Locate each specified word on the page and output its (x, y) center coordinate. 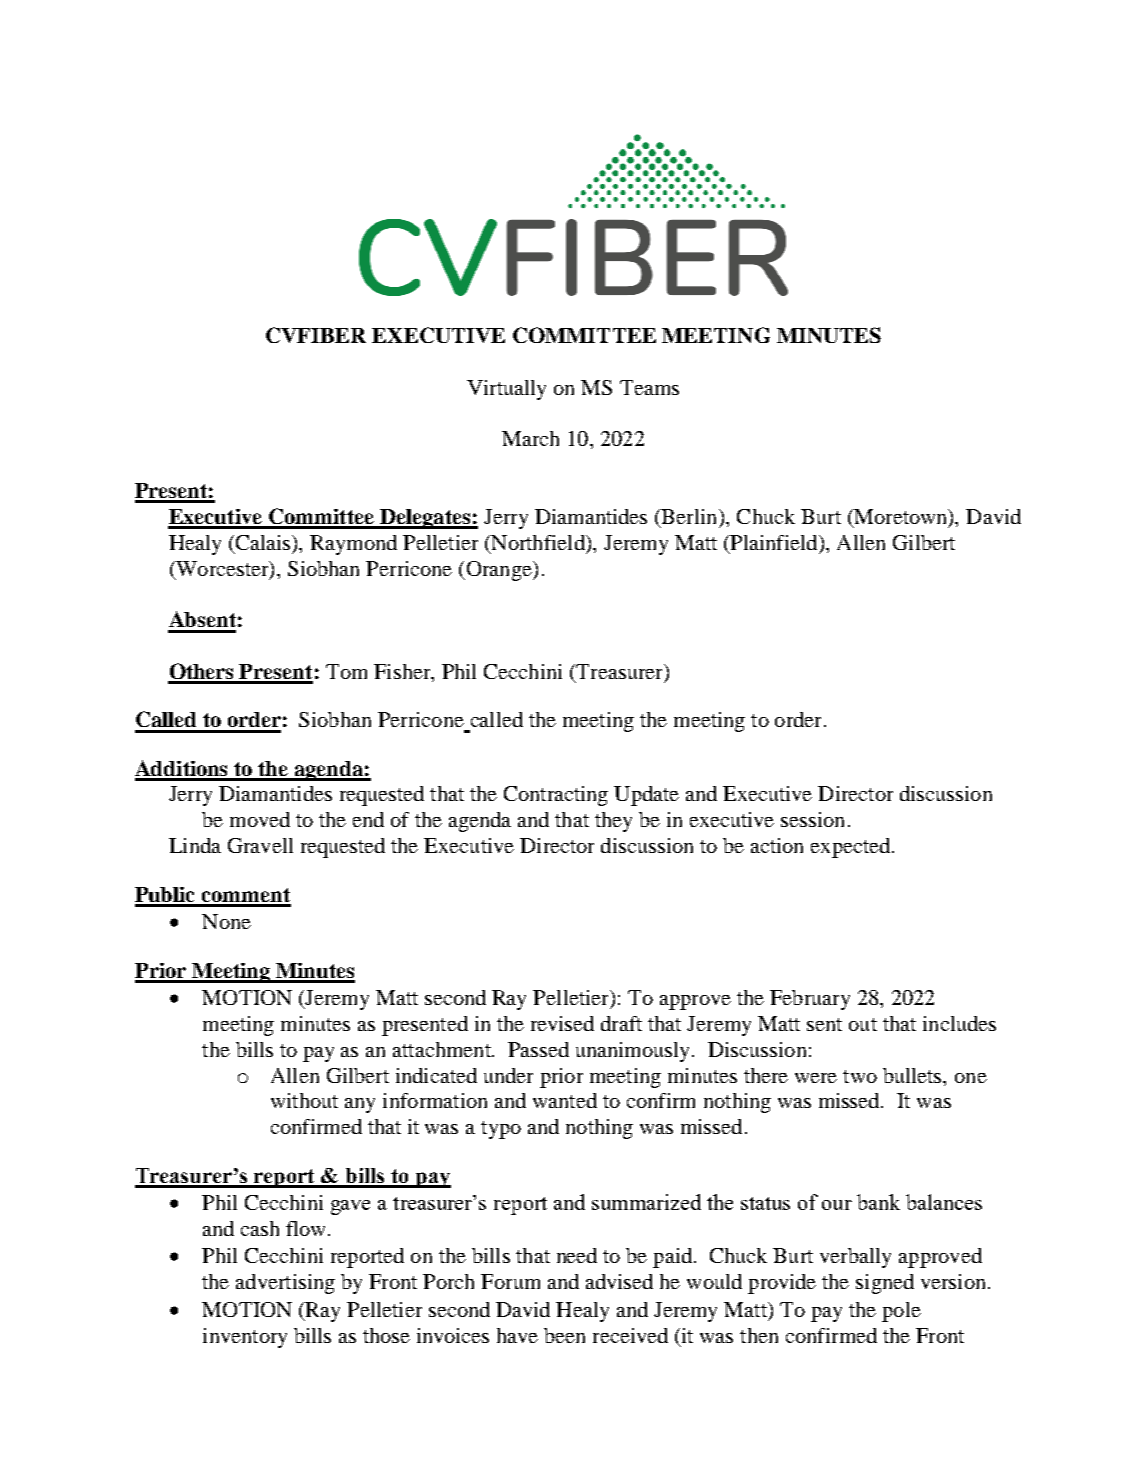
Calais (263, 544)
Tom (346, 671)
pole (901, 1312)
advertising (285, 1284)
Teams (649, 387)
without (304, 1100)
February (810, 1000)
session (812, 819)
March (530, 438)
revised (562, 1023)
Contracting (556, 796)
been (564, 1335)
